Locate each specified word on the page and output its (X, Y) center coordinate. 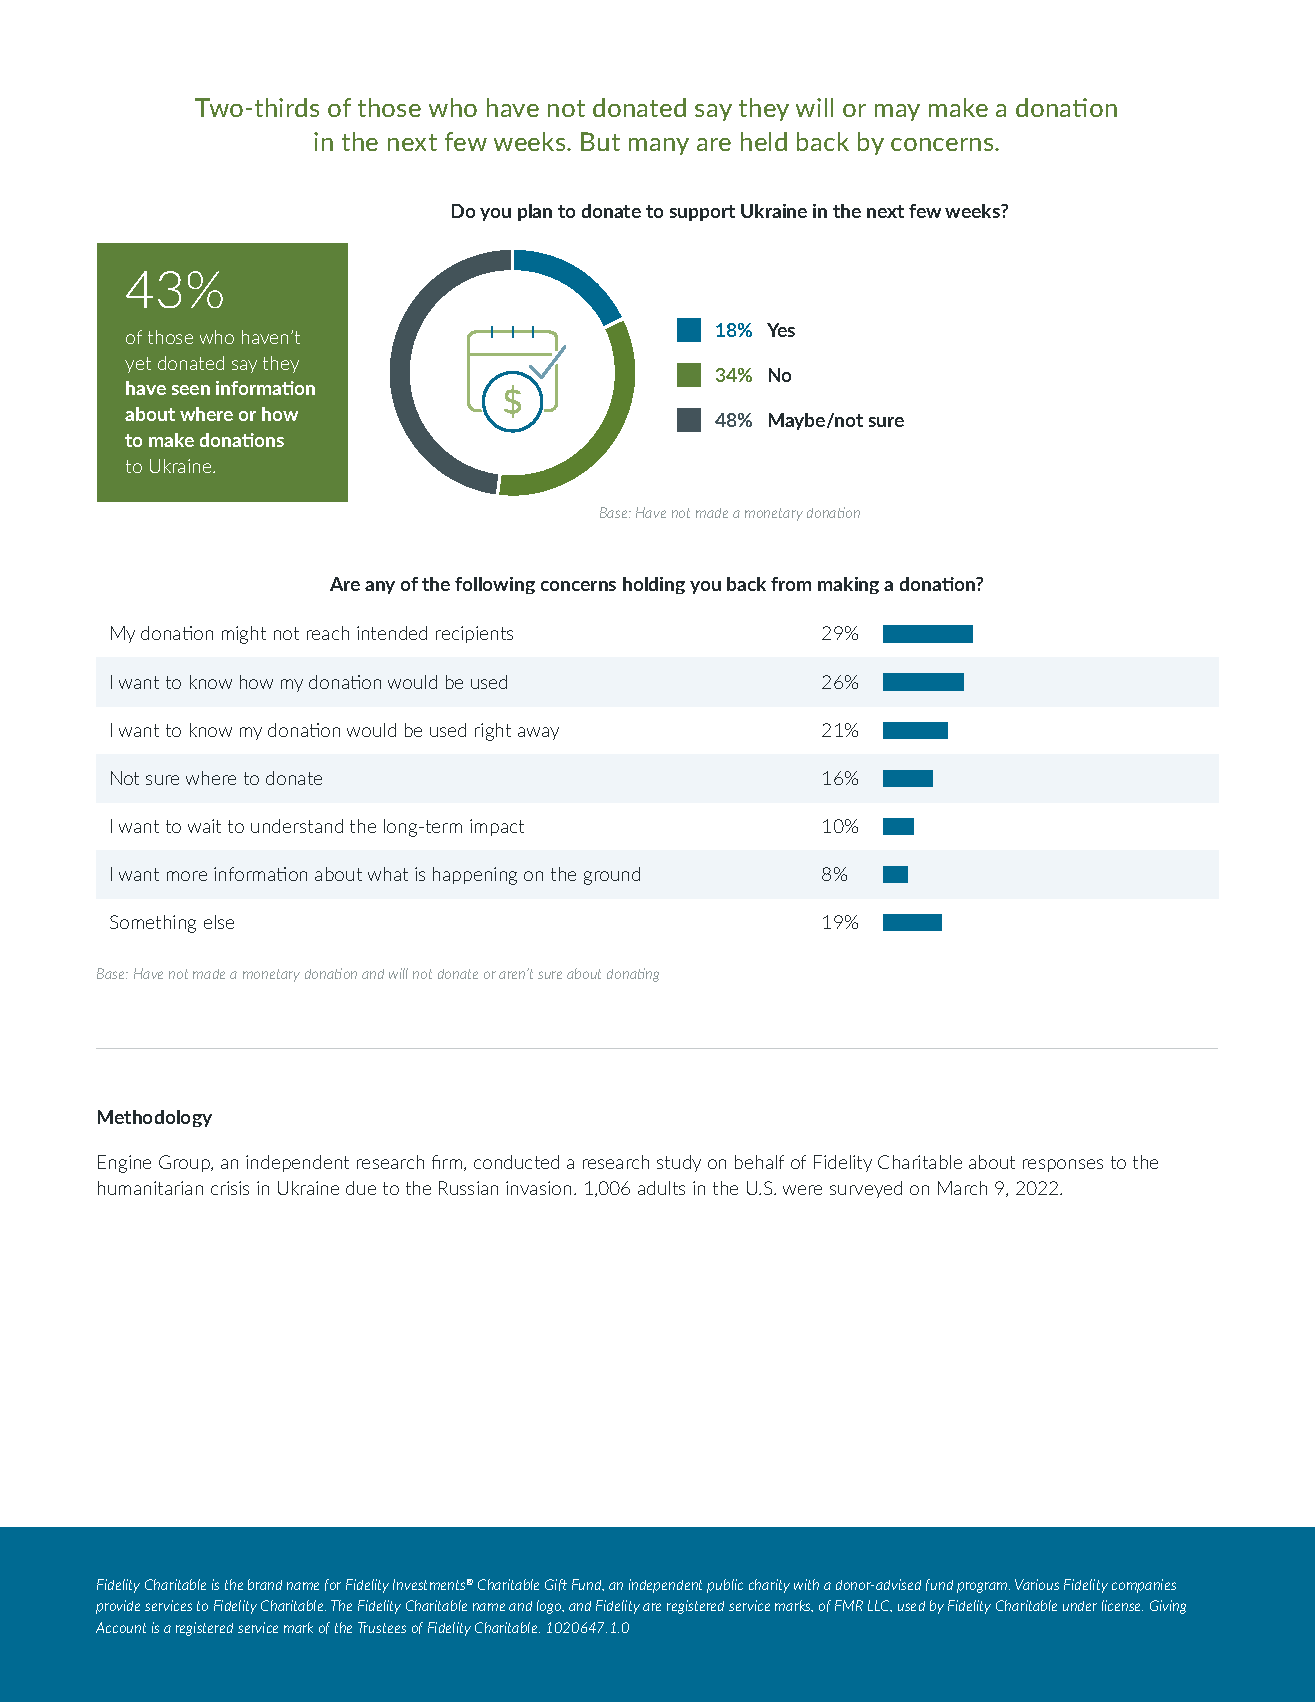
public (725, 1586)
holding (654, 585)
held (764, 141)
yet (138, 365)
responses (1063, 1165)
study (679, 1163)
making (848, 585)
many (659, 146)
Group (185, 1163)
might (244, 635)
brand (265, 1584)
